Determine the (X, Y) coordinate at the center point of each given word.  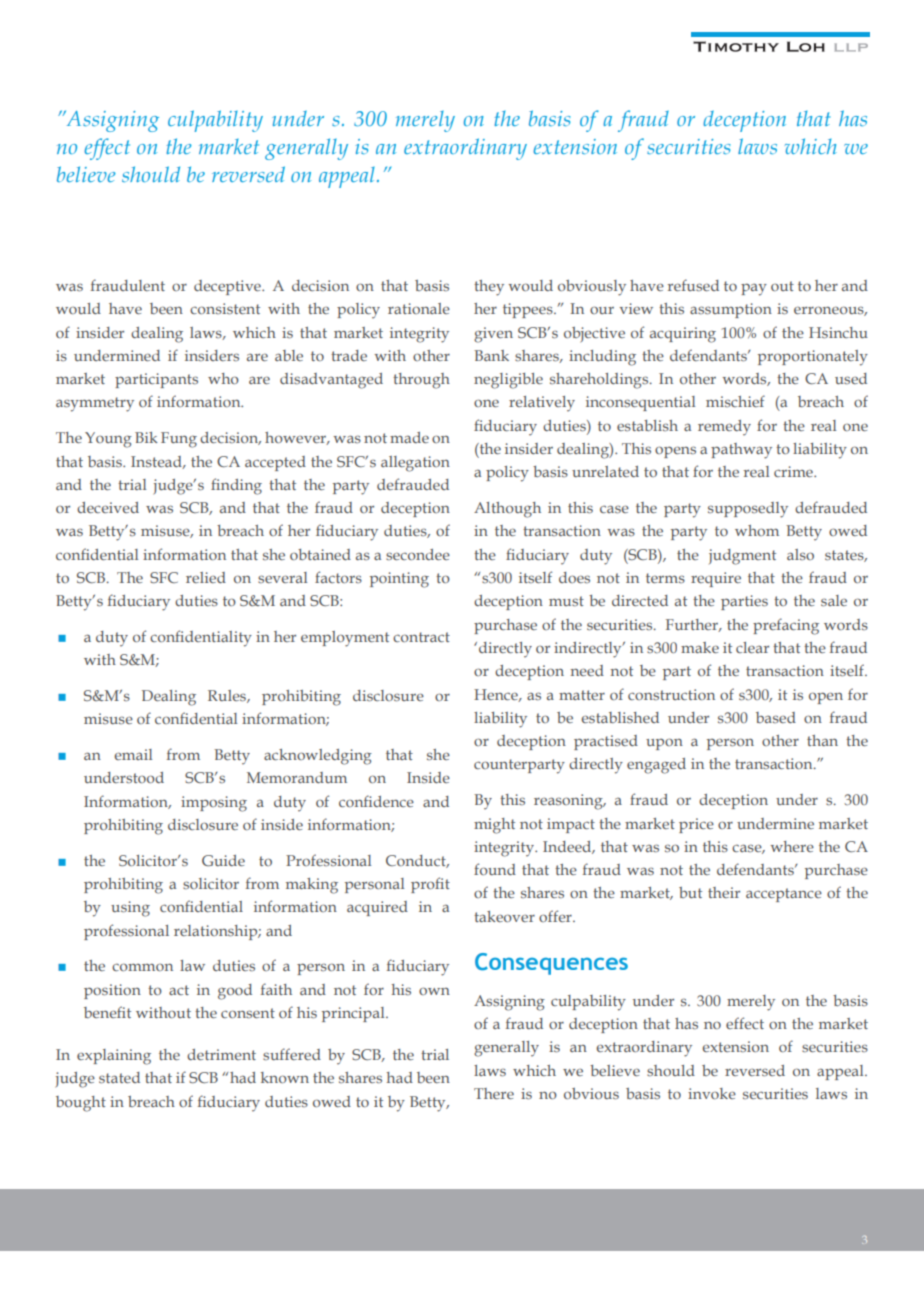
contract (421, 637)
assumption (731, 310)
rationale (419, 308)
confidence (376, 801)
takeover (504, 916)
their (724, 892)
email (133, 754)
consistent (225, 308)
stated (119, 1077)
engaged (656, 766)
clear (752, 647)
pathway (741, 451)
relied (206, 577)
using (130, 909)
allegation (415, 464)
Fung (179, 440)
